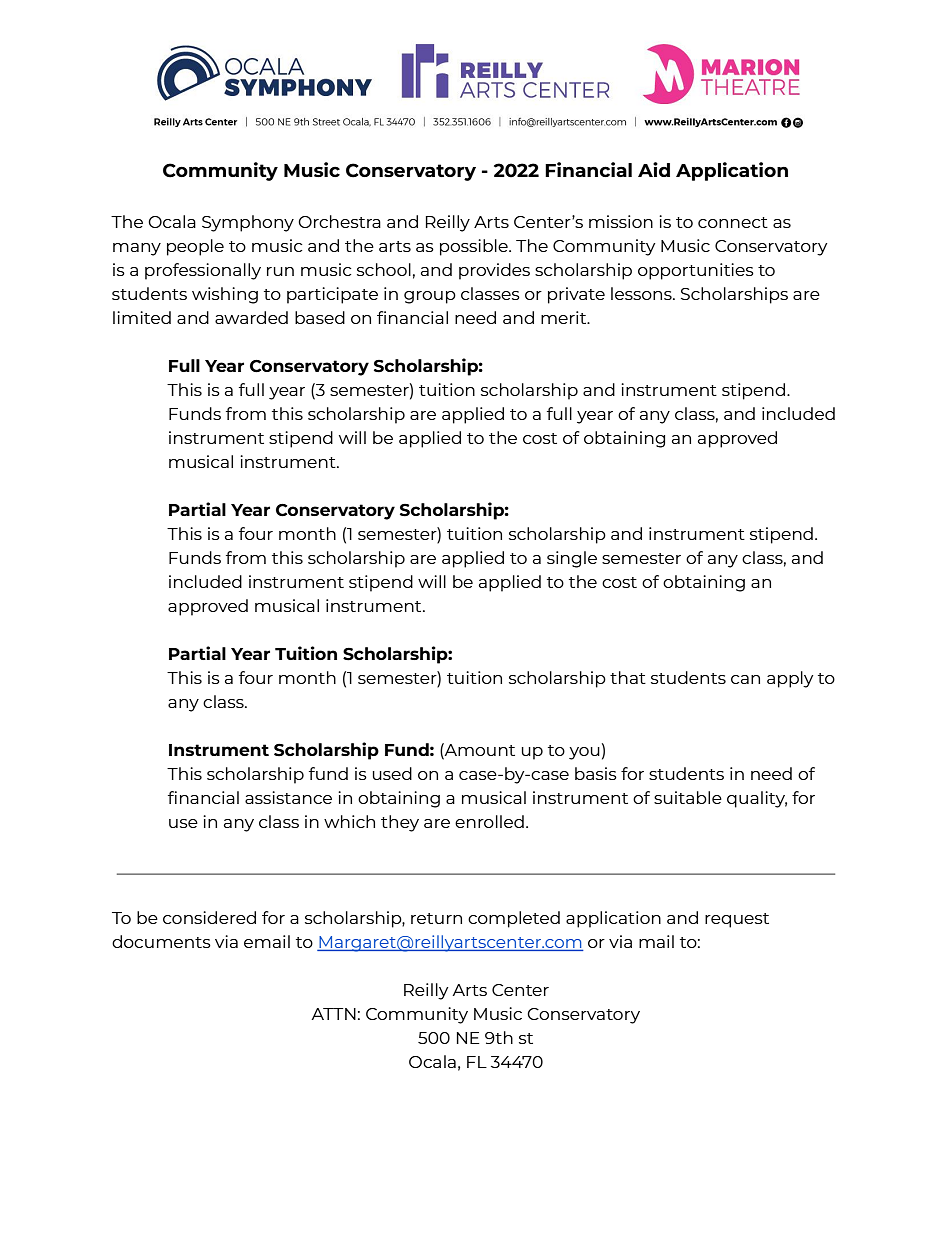 The width and height of the image is (952, 1233). I want to click on suitable, so click(688, 797).
